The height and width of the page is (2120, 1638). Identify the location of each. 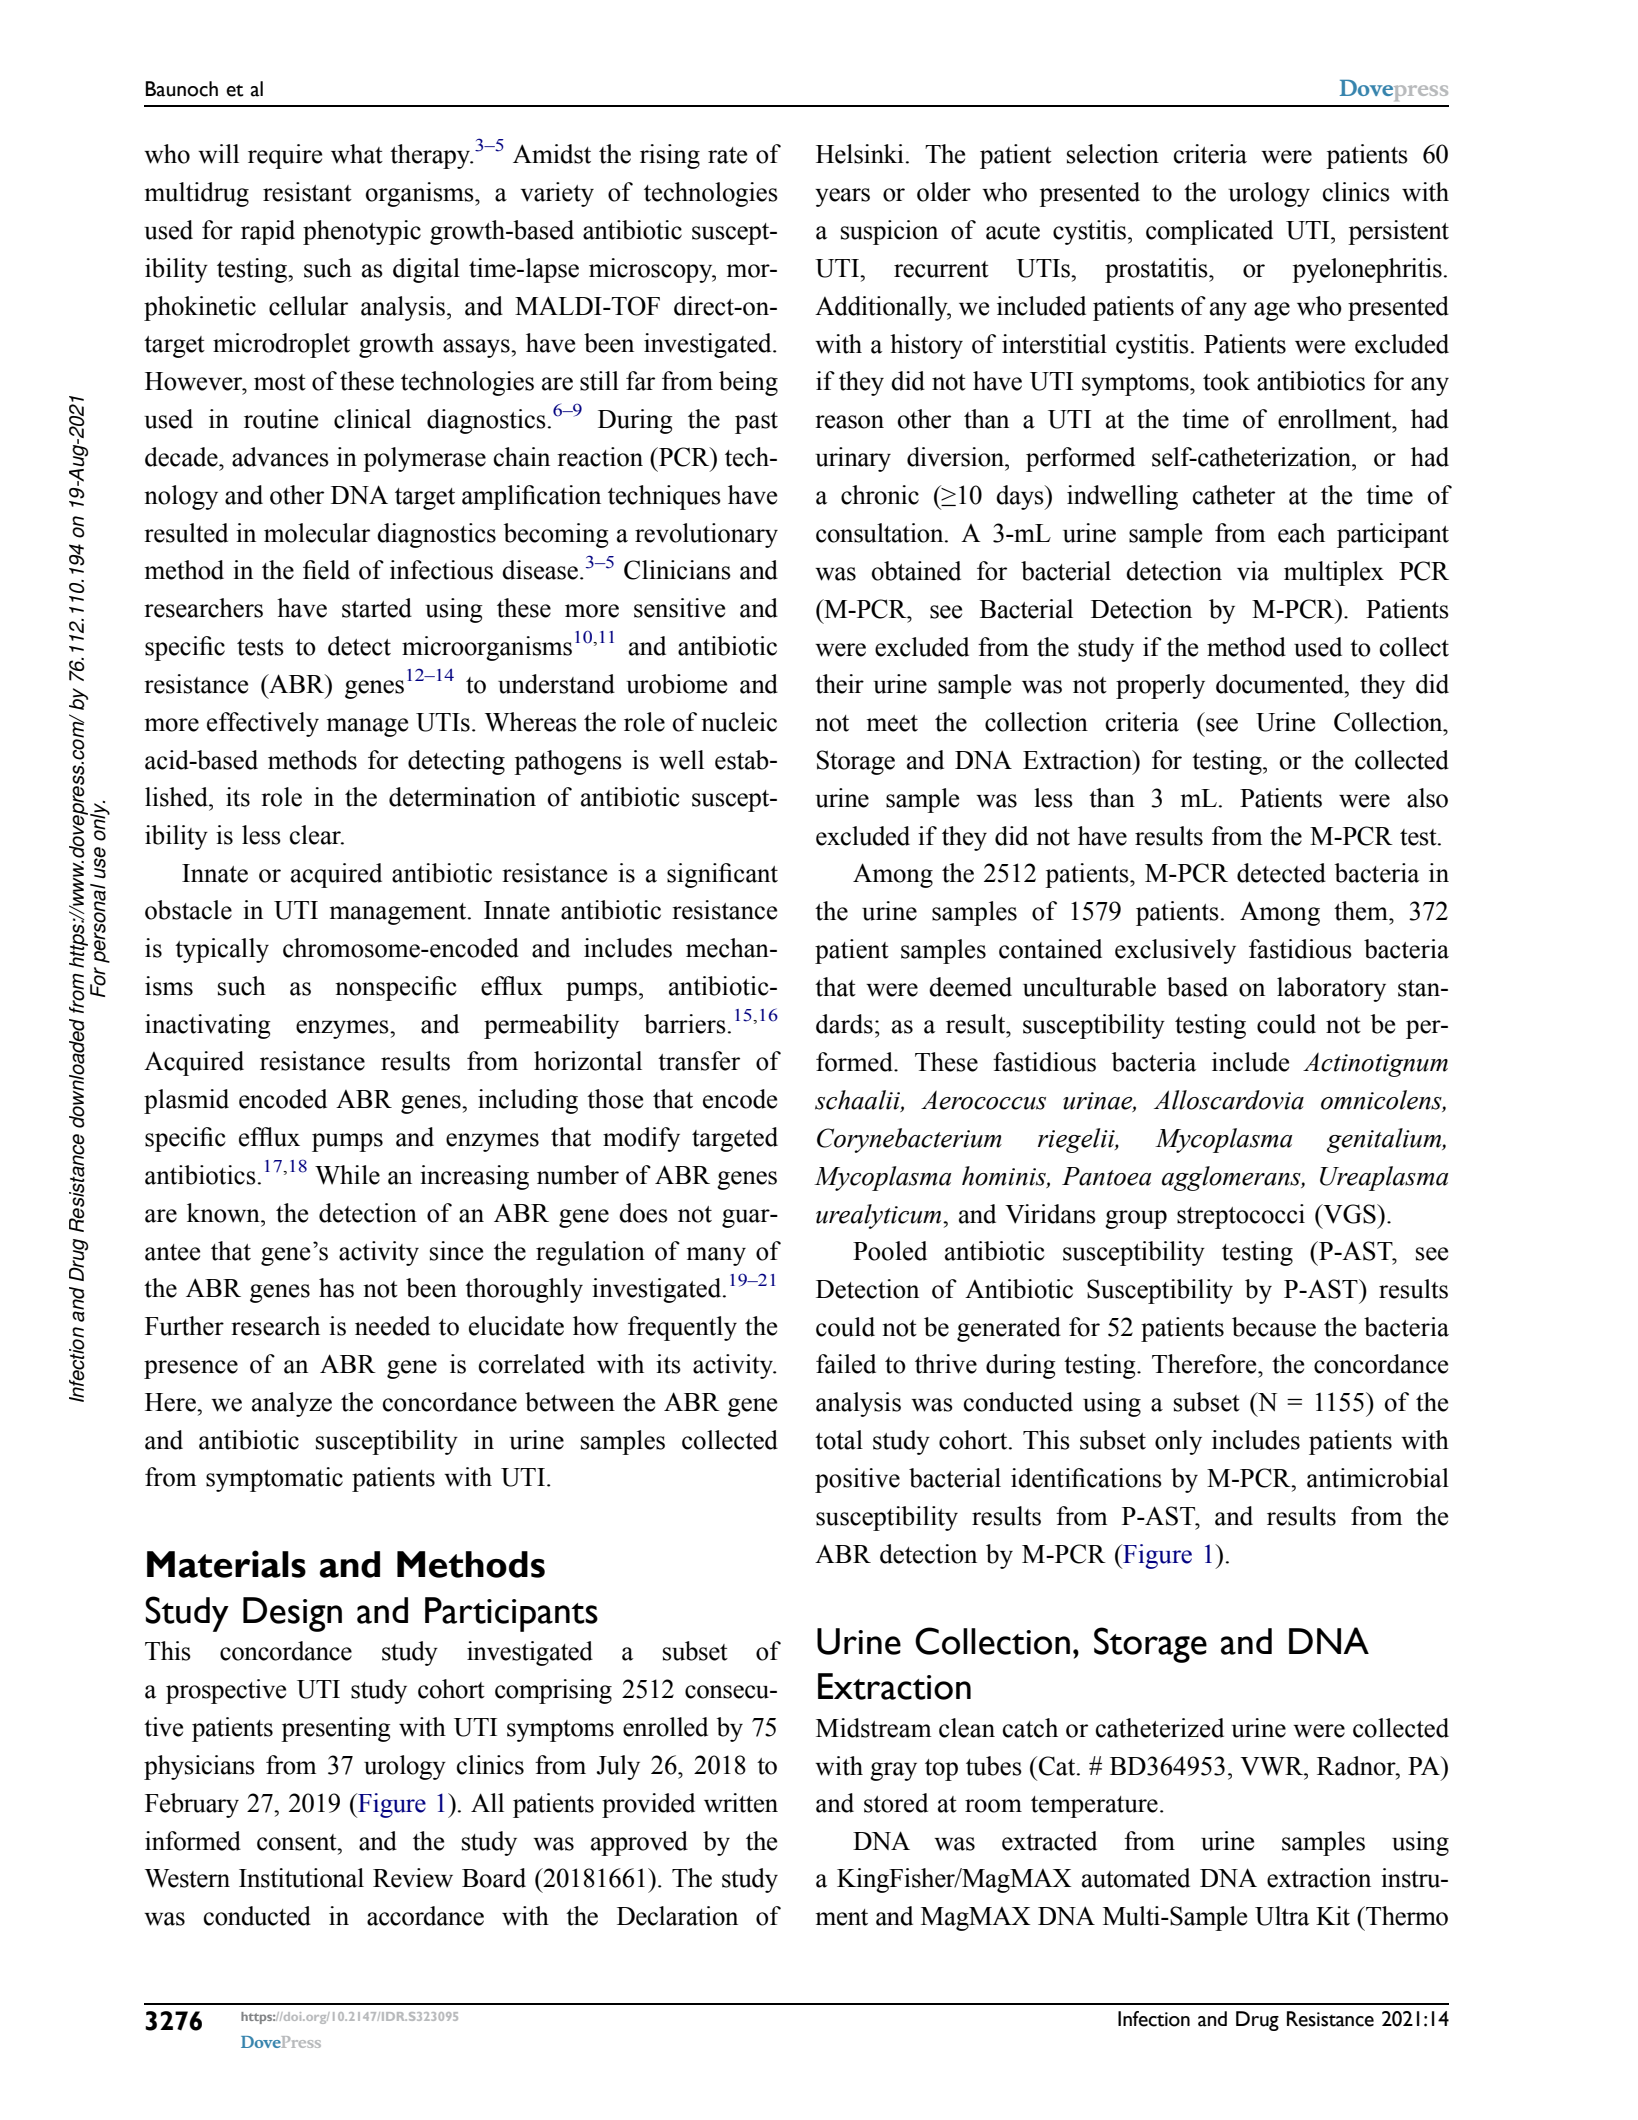
(1301, 533).
